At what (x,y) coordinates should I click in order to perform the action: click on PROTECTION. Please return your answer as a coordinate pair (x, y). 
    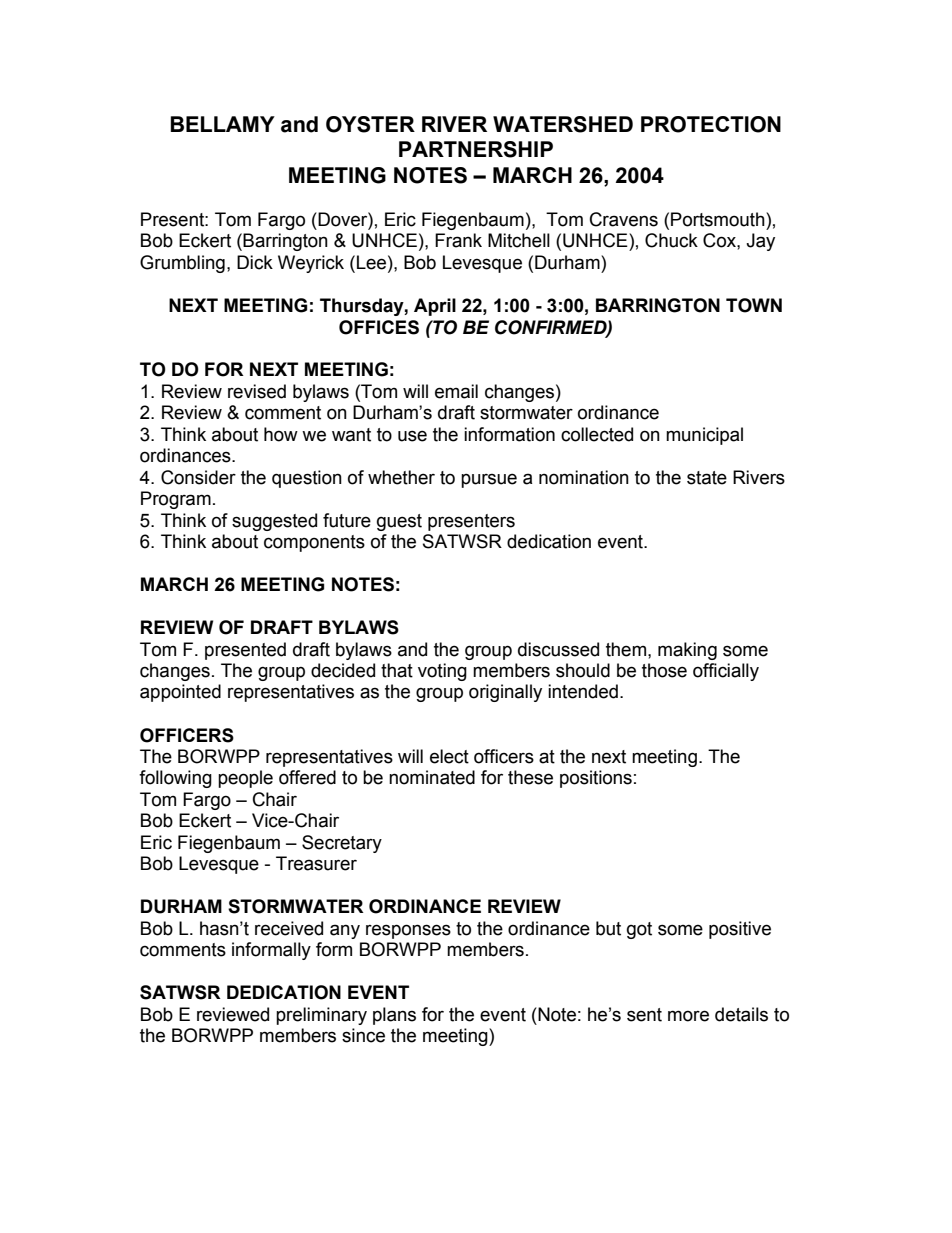
    Looking at the image, I should click on (711, 124).
